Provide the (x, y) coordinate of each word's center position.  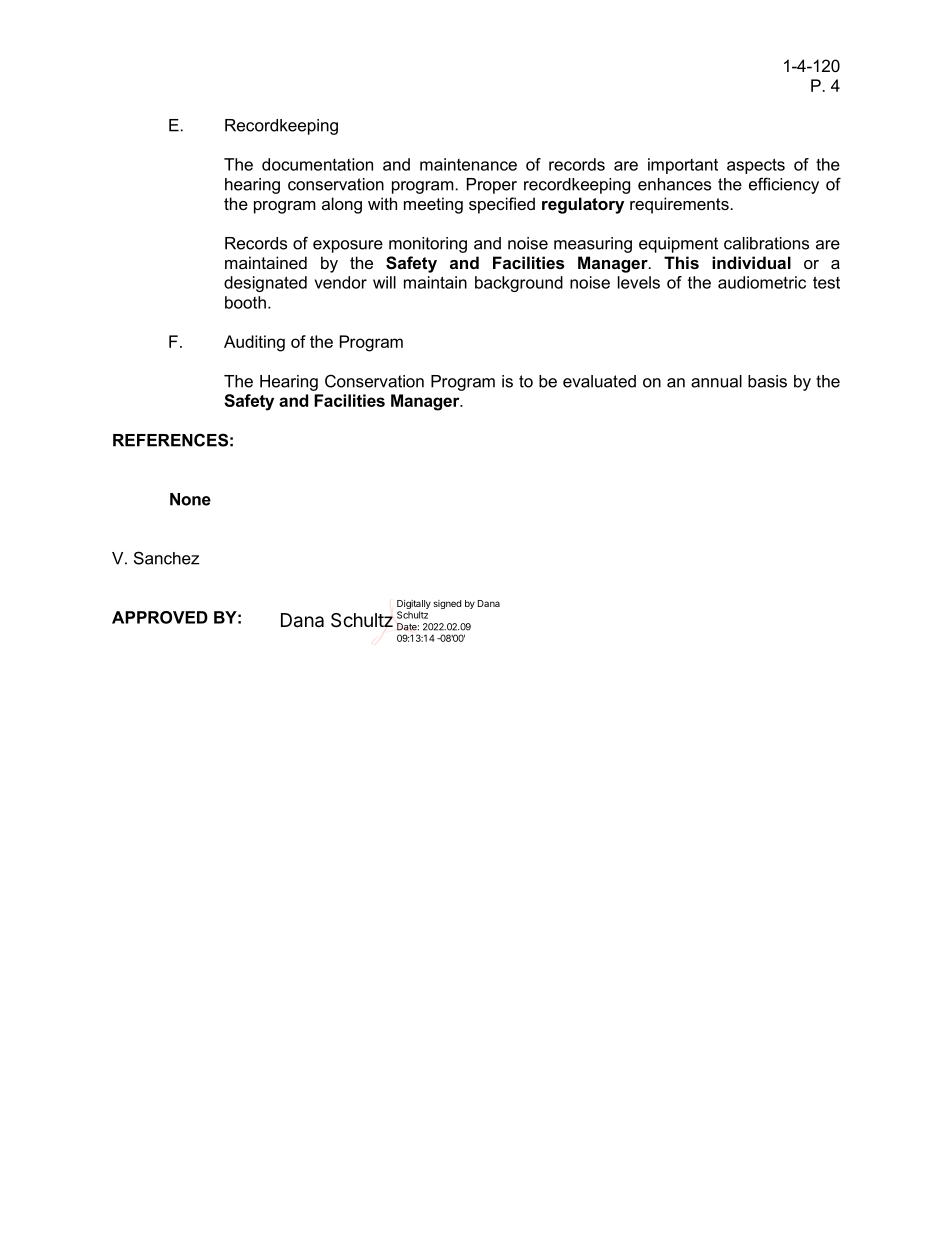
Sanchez (167, 558)
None (190, 499)
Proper (492, 186)
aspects (756, 166)
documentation (317, 164)
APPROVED (160, 617)
